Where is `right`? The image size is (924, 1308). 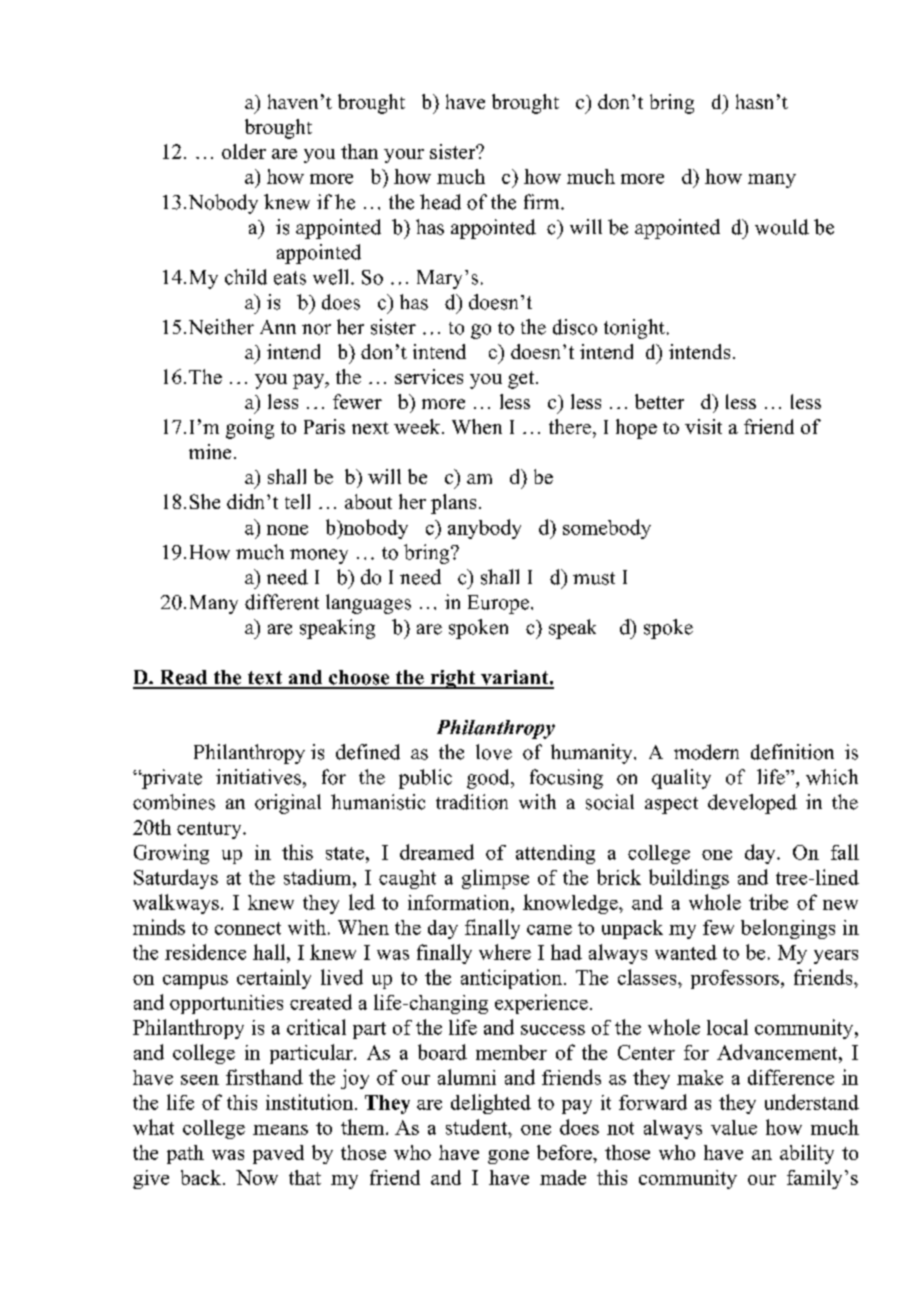
right is located at coordinates (453, 679).
